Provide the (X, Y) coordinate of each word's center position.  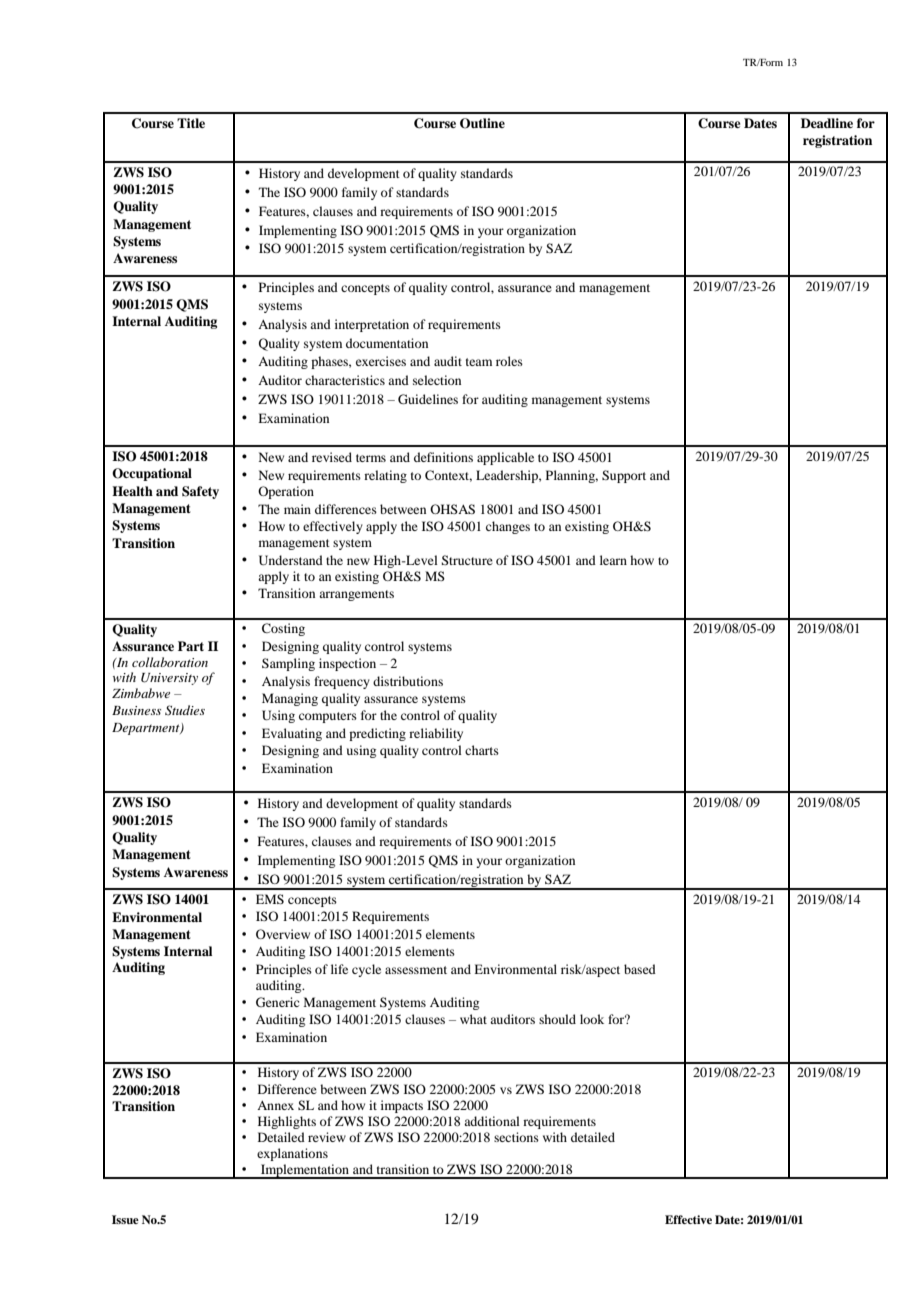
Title (191, 123)
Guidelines (428, 399)
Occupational (152, 474)
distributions (408, 681)
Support (624, 476)
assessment (416, 970)
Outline (482, 123)
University (169, 679)
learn (613, 560)
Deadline (827, 123)
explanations (292, 1154)
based (640, 969)
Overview (283, 934)
